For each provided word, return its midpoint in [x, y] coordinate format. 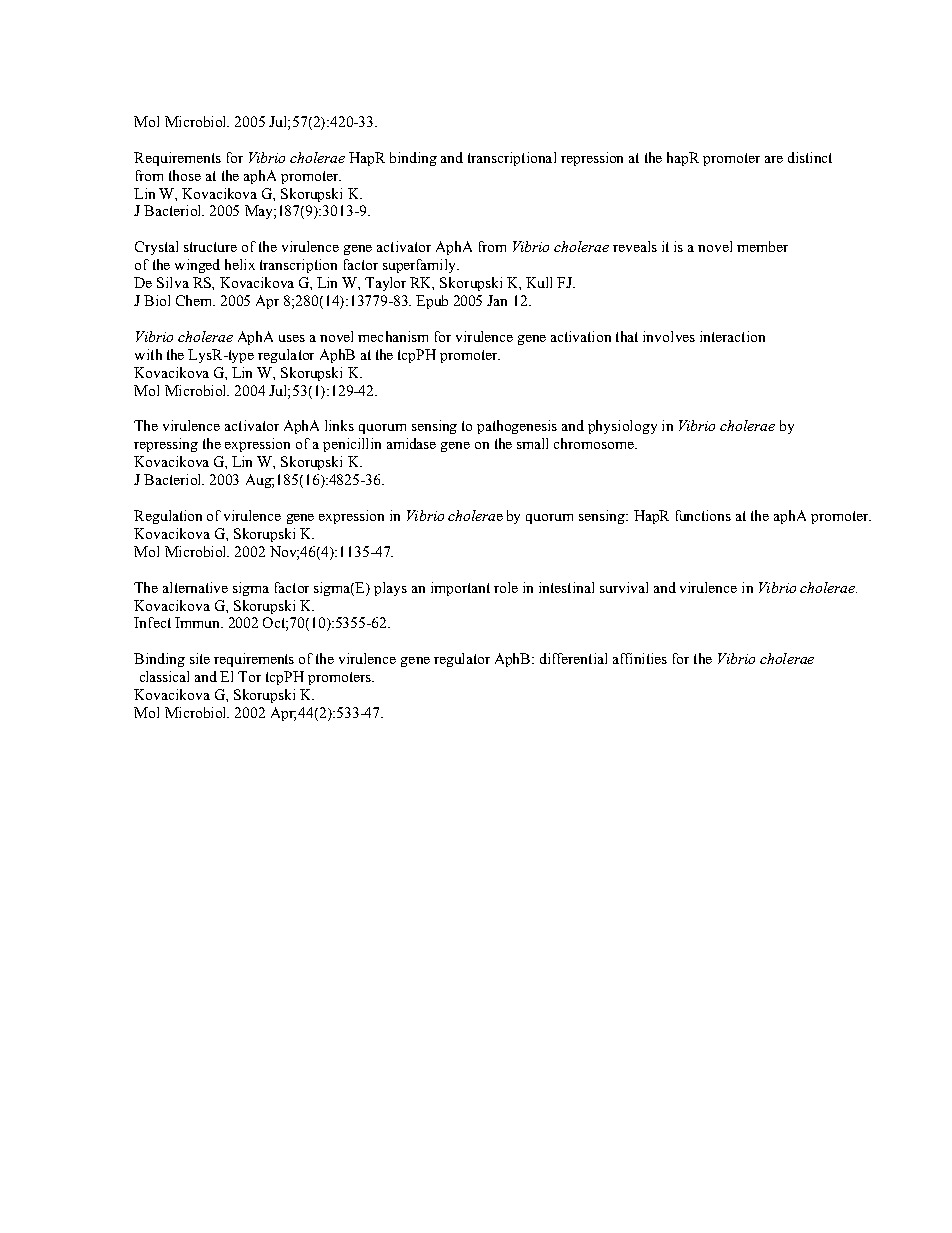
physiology [622, 427]
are [774, 159]
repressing [166, 445]
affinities [640, 658]
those [185, 175]
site [200, 658]
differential [573, 658]
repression [592, 159]
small [532, 443]
